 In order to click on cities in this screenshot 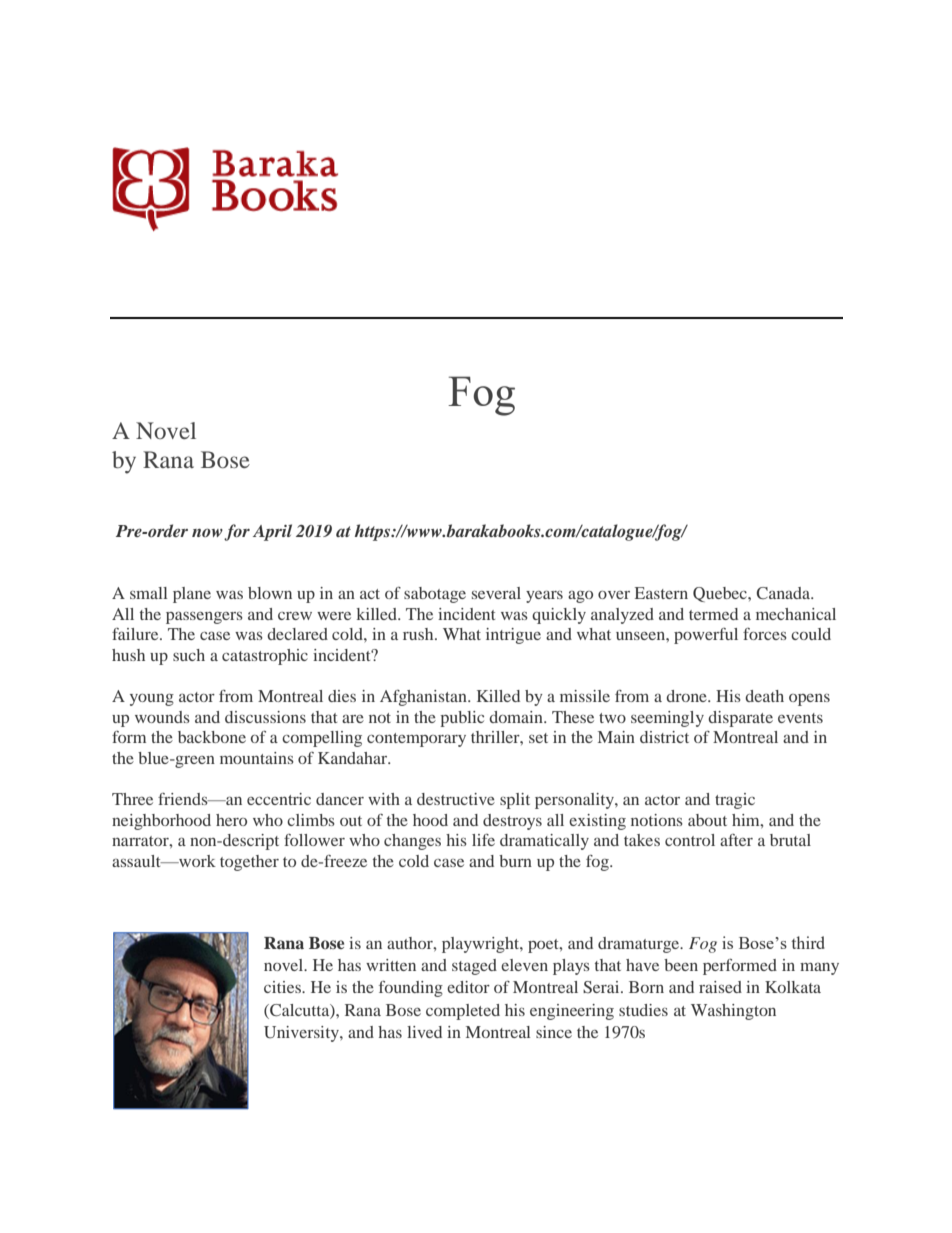, I will do `click(283, 987)`.
